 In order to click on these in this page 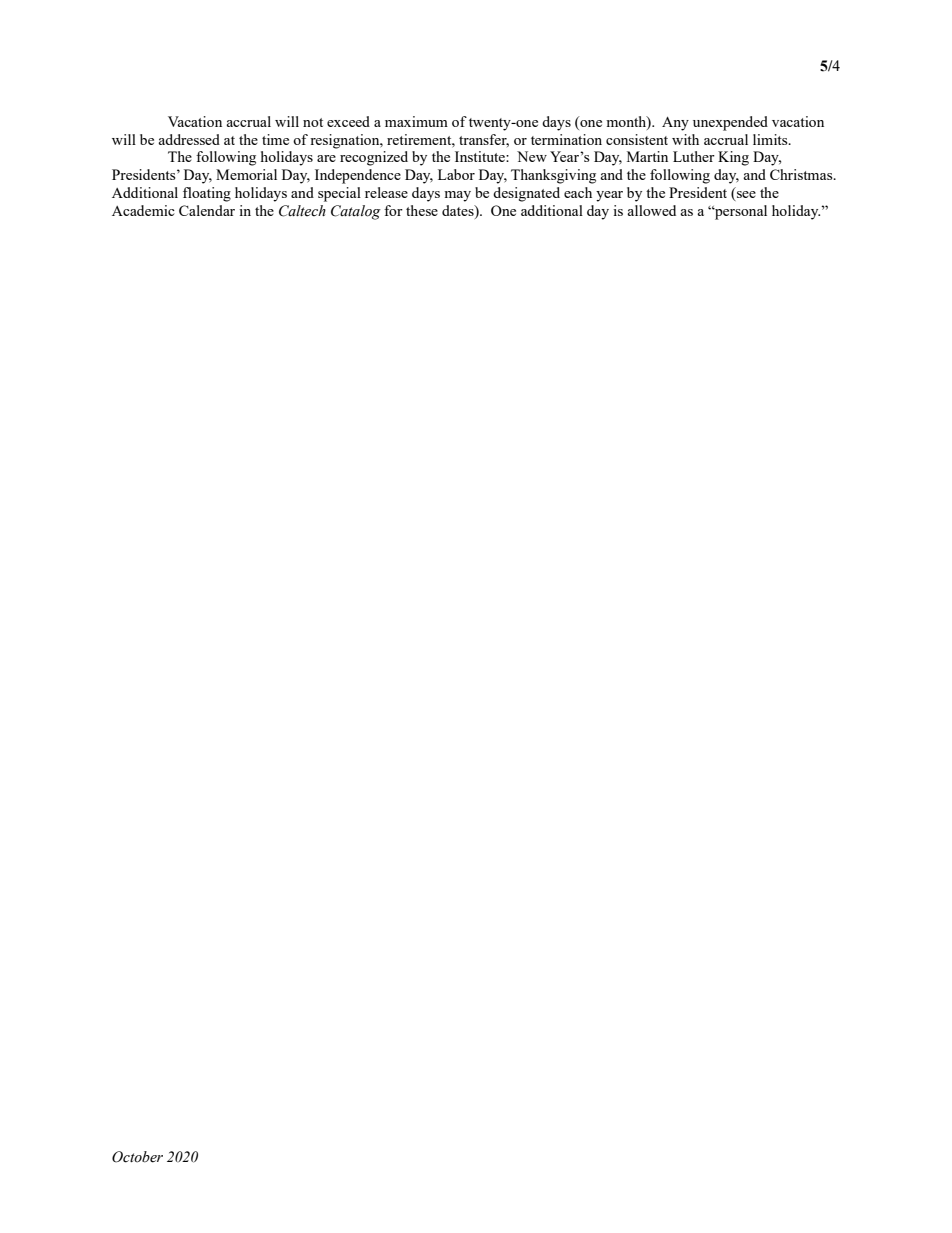, I will do `click(422, 210)`.
